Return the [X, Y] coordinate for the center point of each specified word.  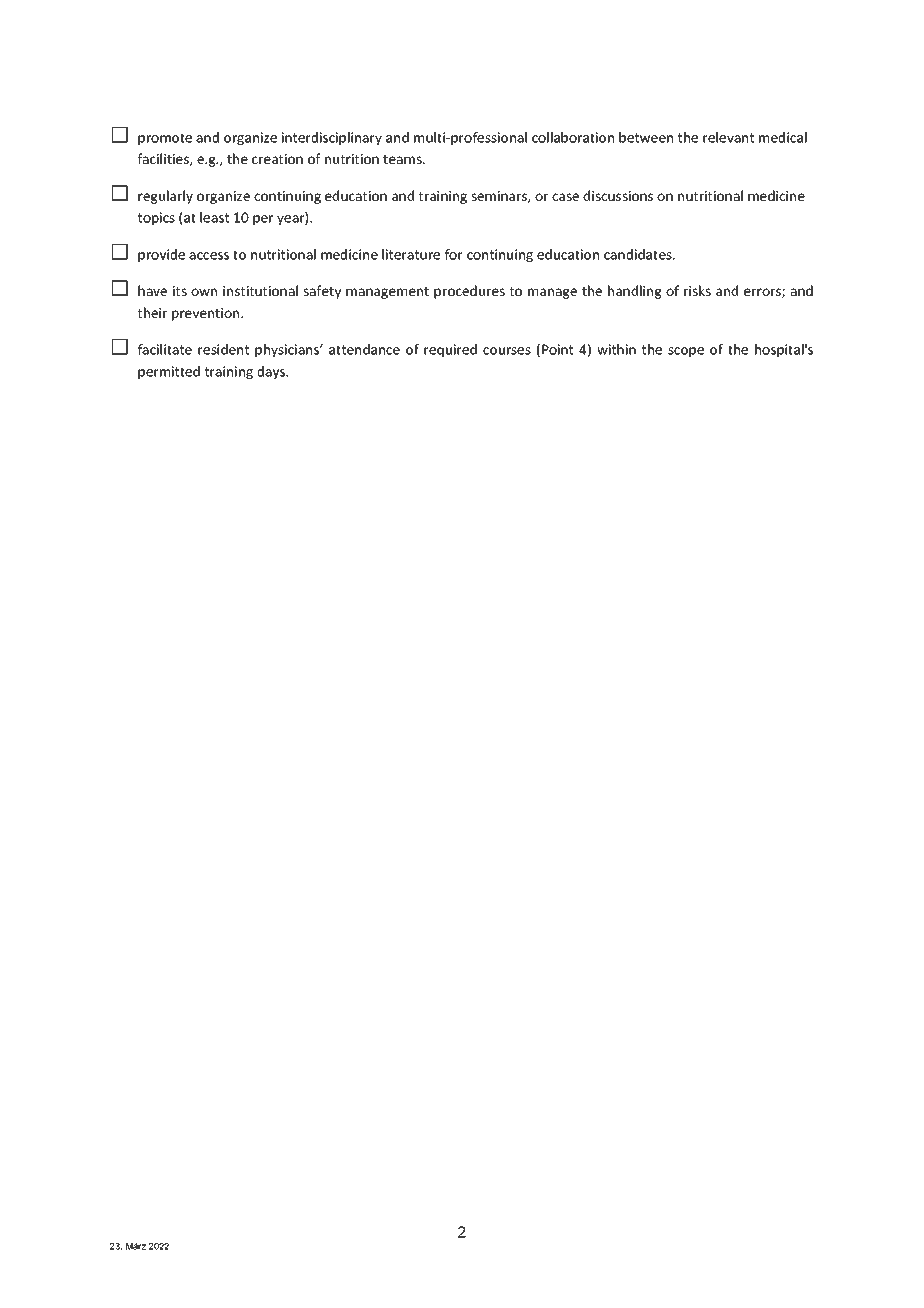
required [450, 351]
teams [403, 159]
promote [165, 139]
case [565, 197]
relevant [728, 137]
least [214, 217]
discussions [618, 195]
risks [697, 290]
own [204, 292]
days [272, 373]
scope [686, 352]
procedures [469, 292]
